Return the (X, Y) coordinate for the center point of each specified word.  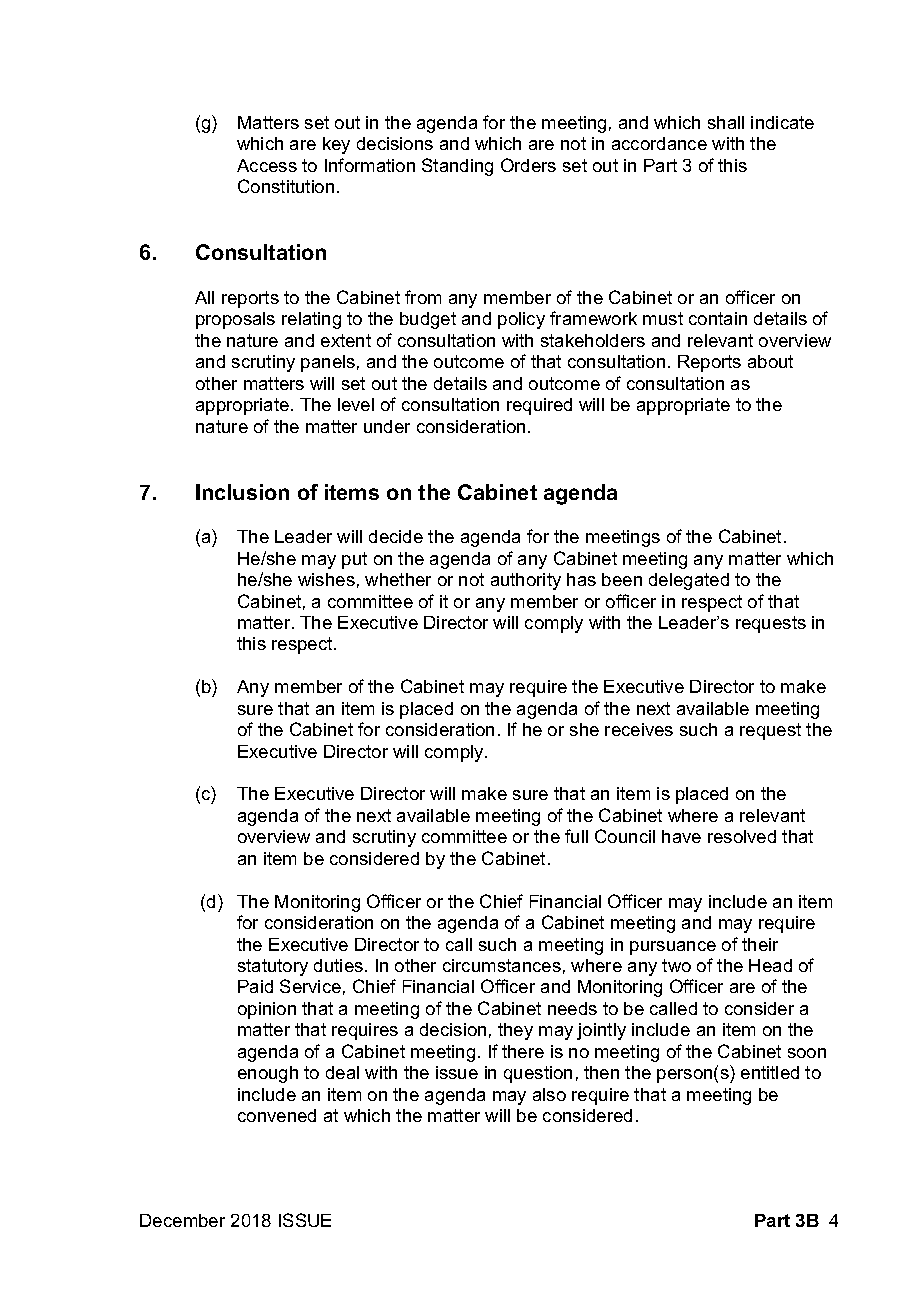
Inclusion (242, 492)
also (549, 1094)
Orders (528, 165)
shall (726, 122)
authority (526, 581)
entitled (770, 1072)
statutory (273, 967)
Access (267, 165)
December (182, 1220)
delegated (689, 581)
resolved (742, 836)
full (576, 836)
